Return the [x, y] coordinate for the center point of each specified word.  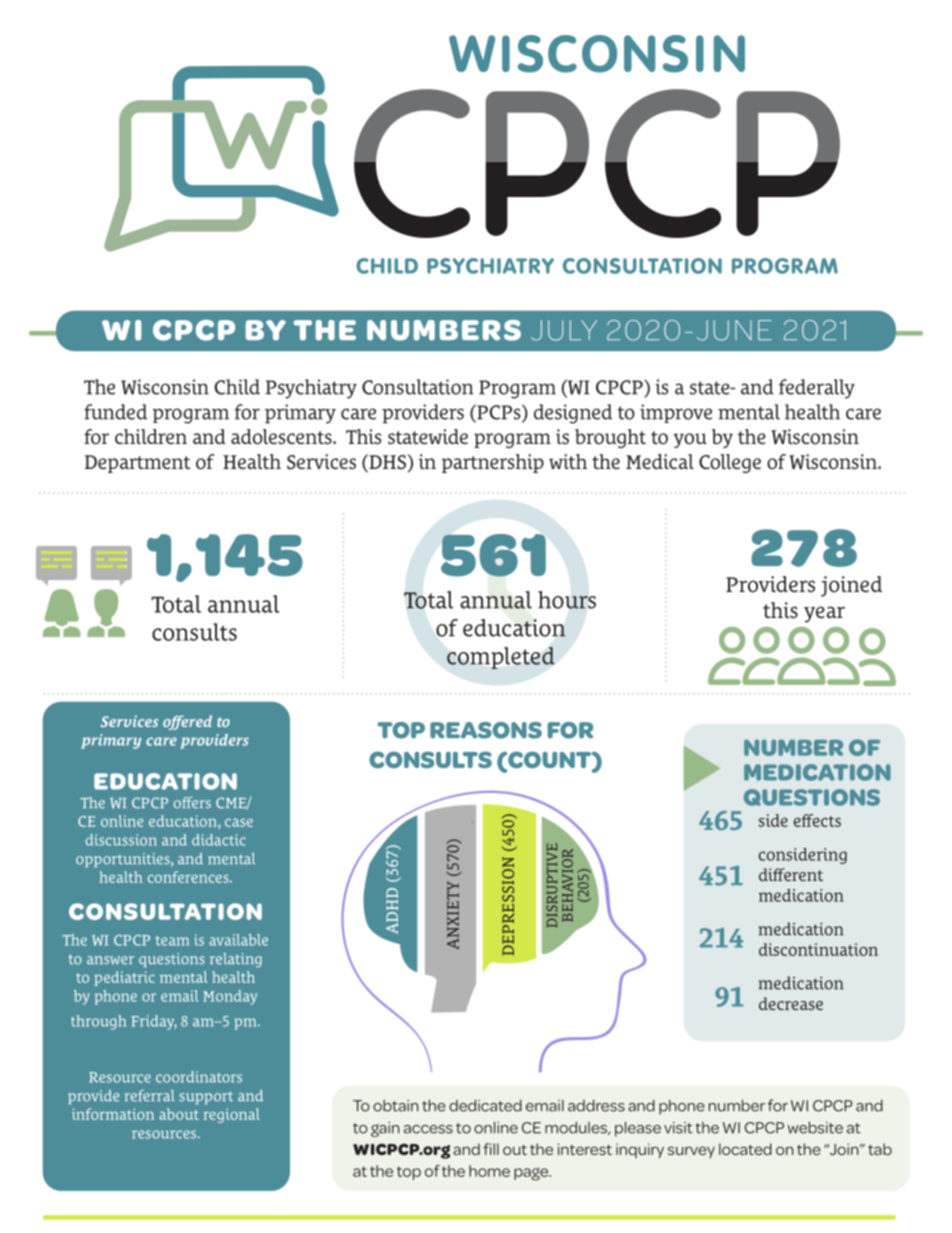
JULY [564, 330]
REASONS [486, 730]
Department [137, 464]
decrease [791, 1003]
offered [187, 722]
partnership [493, 463]
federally [817, 389]
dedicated [485, 1105]
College [730, 463]
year [824, 614]
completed [501, 658]
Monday [230, 997]
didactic [219, 840]
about [179, 1114]
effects [817, 820]
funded [115, 412]
